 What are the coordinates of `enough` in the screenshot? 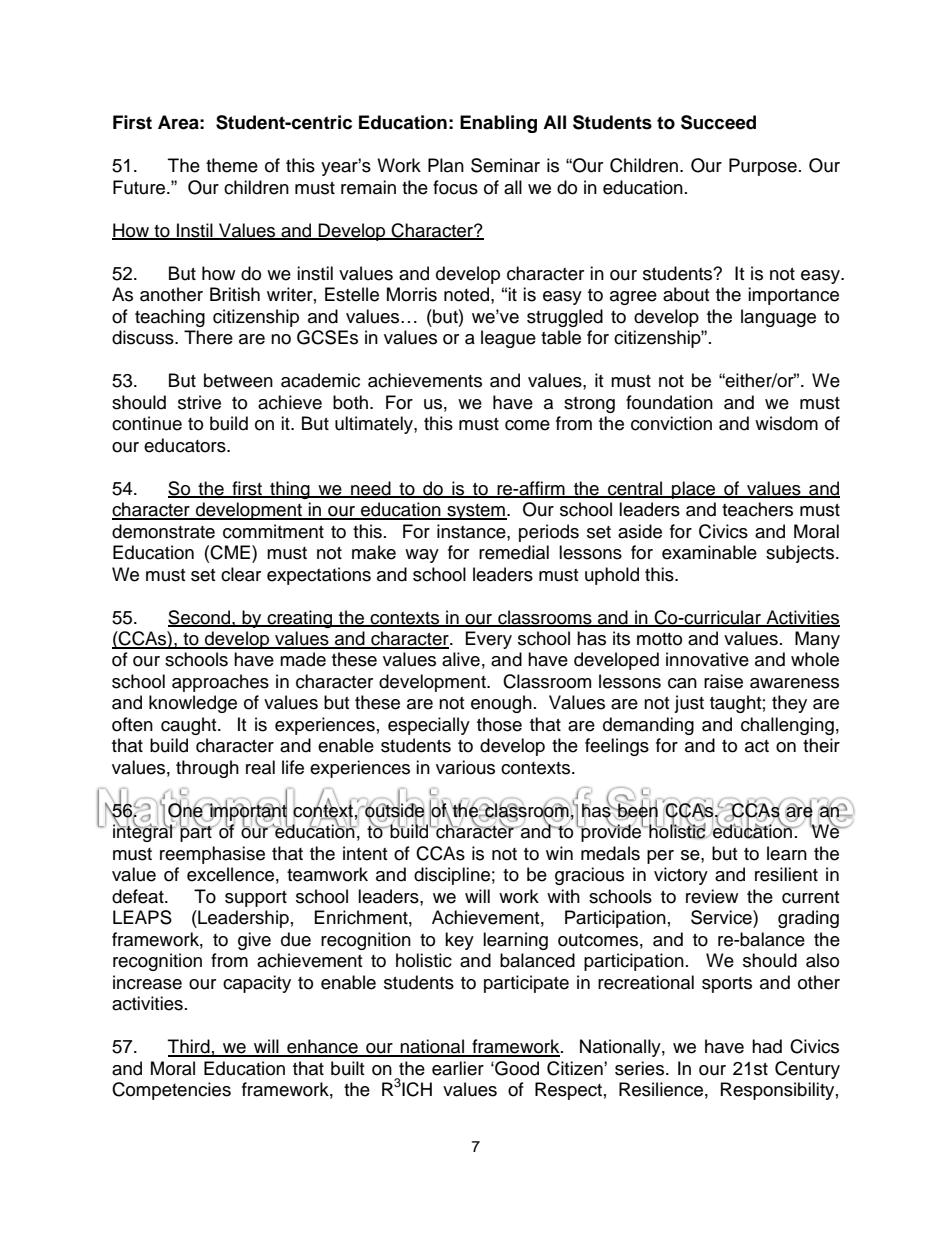 It's located at (501, 704).
